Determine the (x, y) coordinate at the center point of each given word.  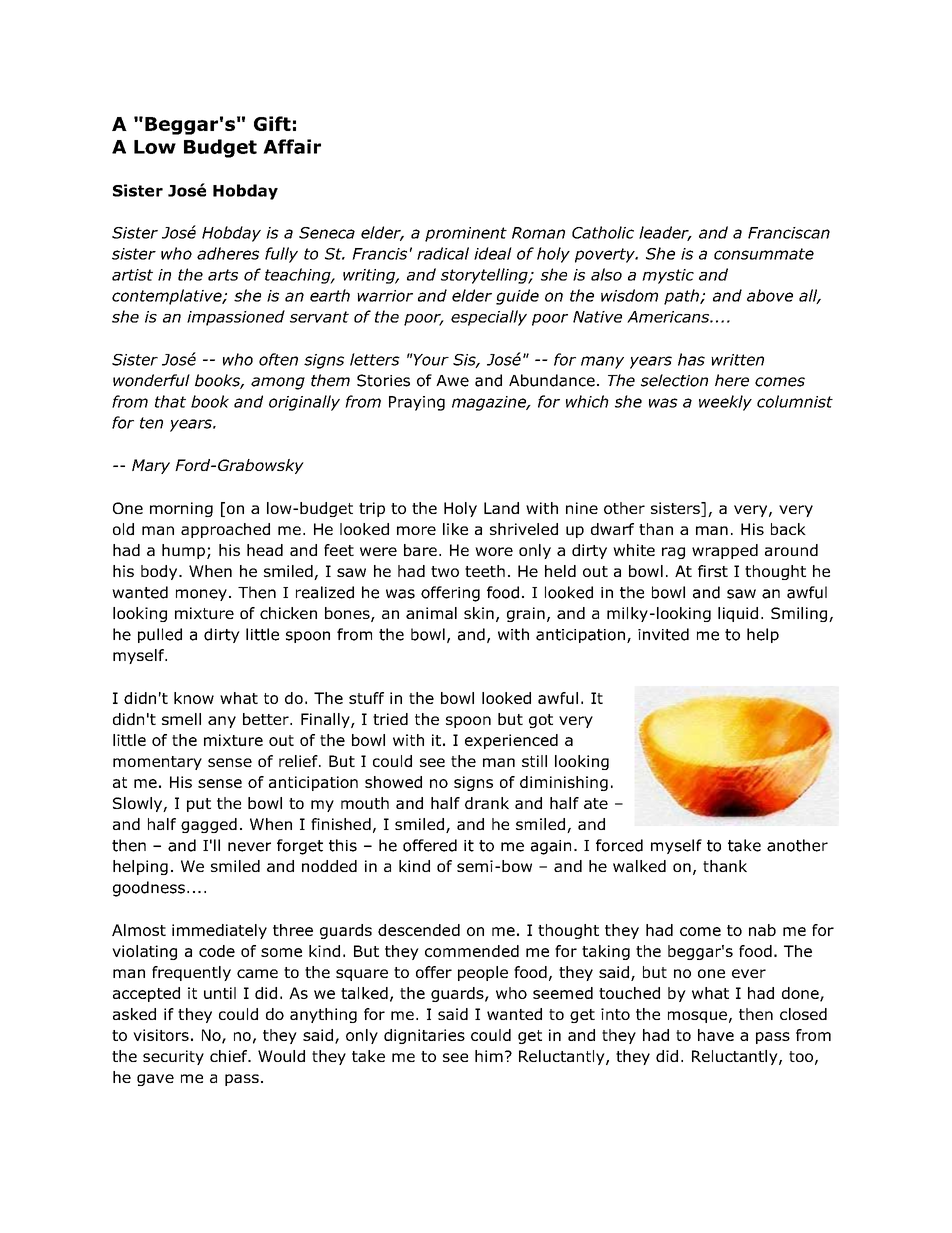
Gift (272, 123)
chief (230, 1056)
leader (665, 233)
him (489, 1056)
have (716, 1035)
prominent (466, 234)
